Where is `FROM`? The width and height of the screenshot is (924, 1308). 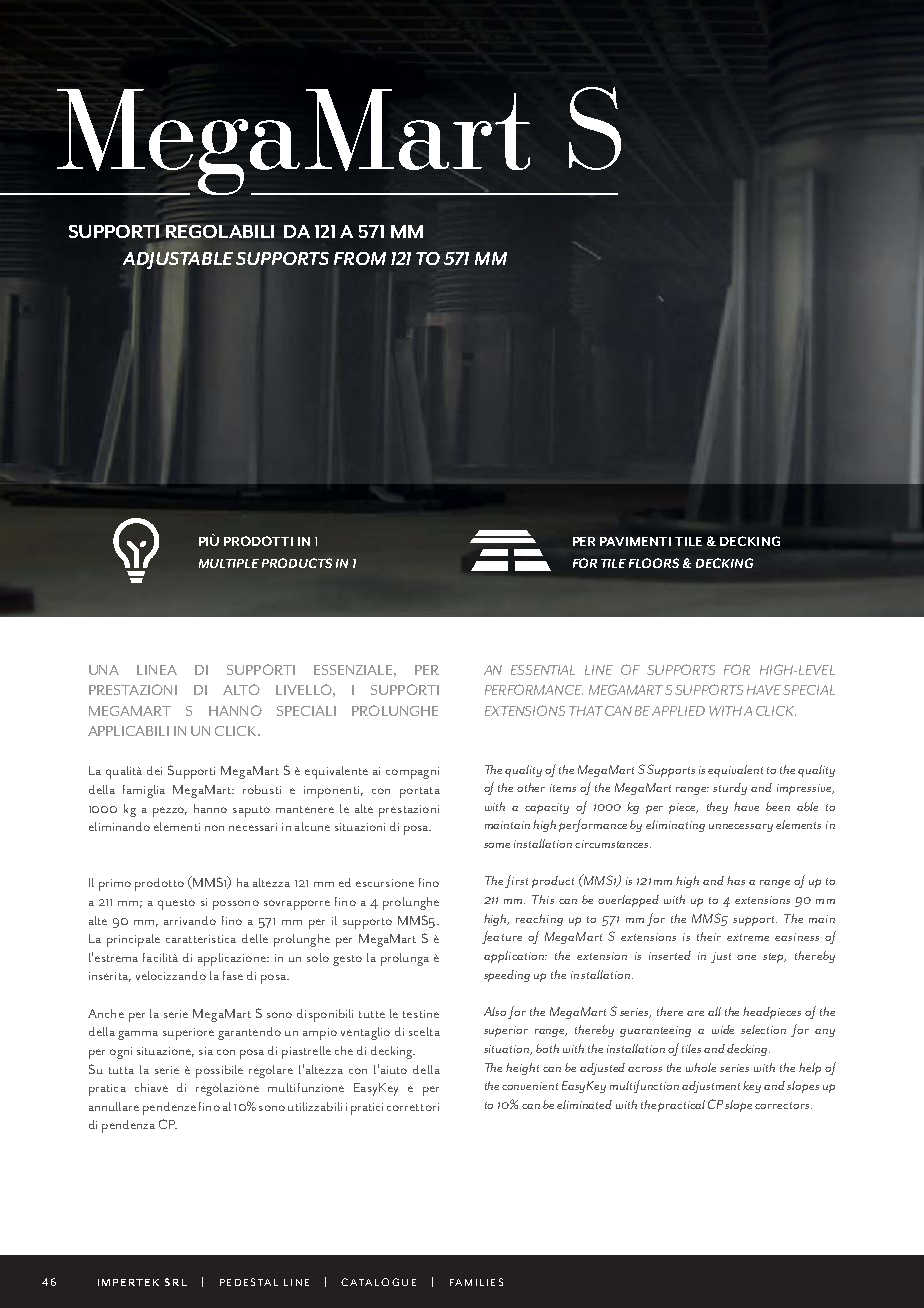 FROM is located at coordinates (360, 258).
